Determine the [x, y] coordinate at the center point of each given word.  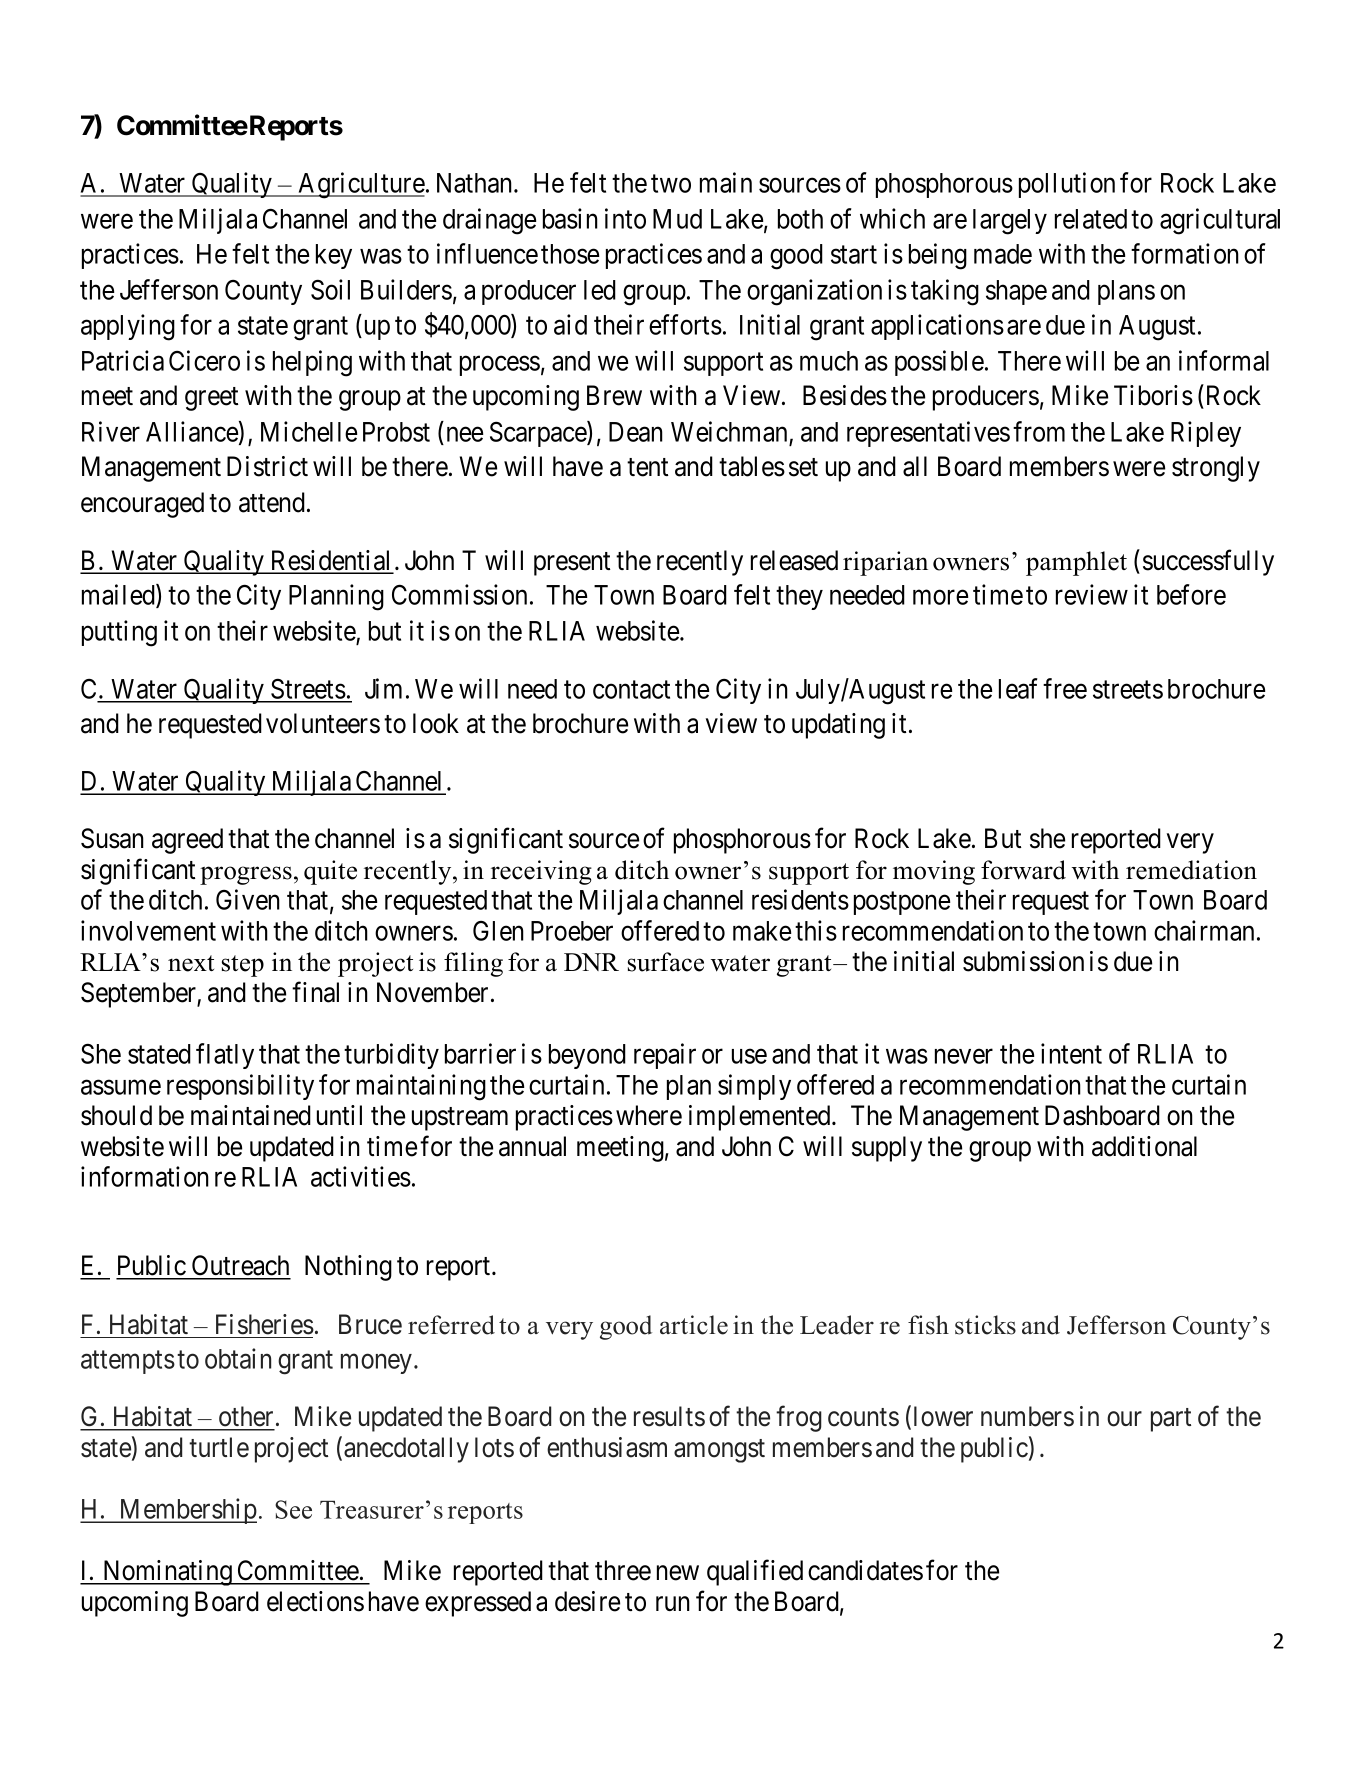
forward [1023, 870]
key [334, 256]
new [678, 1573]
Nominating [167, 1573]
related [1091, 219]
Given [248, 899]
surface [666, 962]
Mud [677, 219]
